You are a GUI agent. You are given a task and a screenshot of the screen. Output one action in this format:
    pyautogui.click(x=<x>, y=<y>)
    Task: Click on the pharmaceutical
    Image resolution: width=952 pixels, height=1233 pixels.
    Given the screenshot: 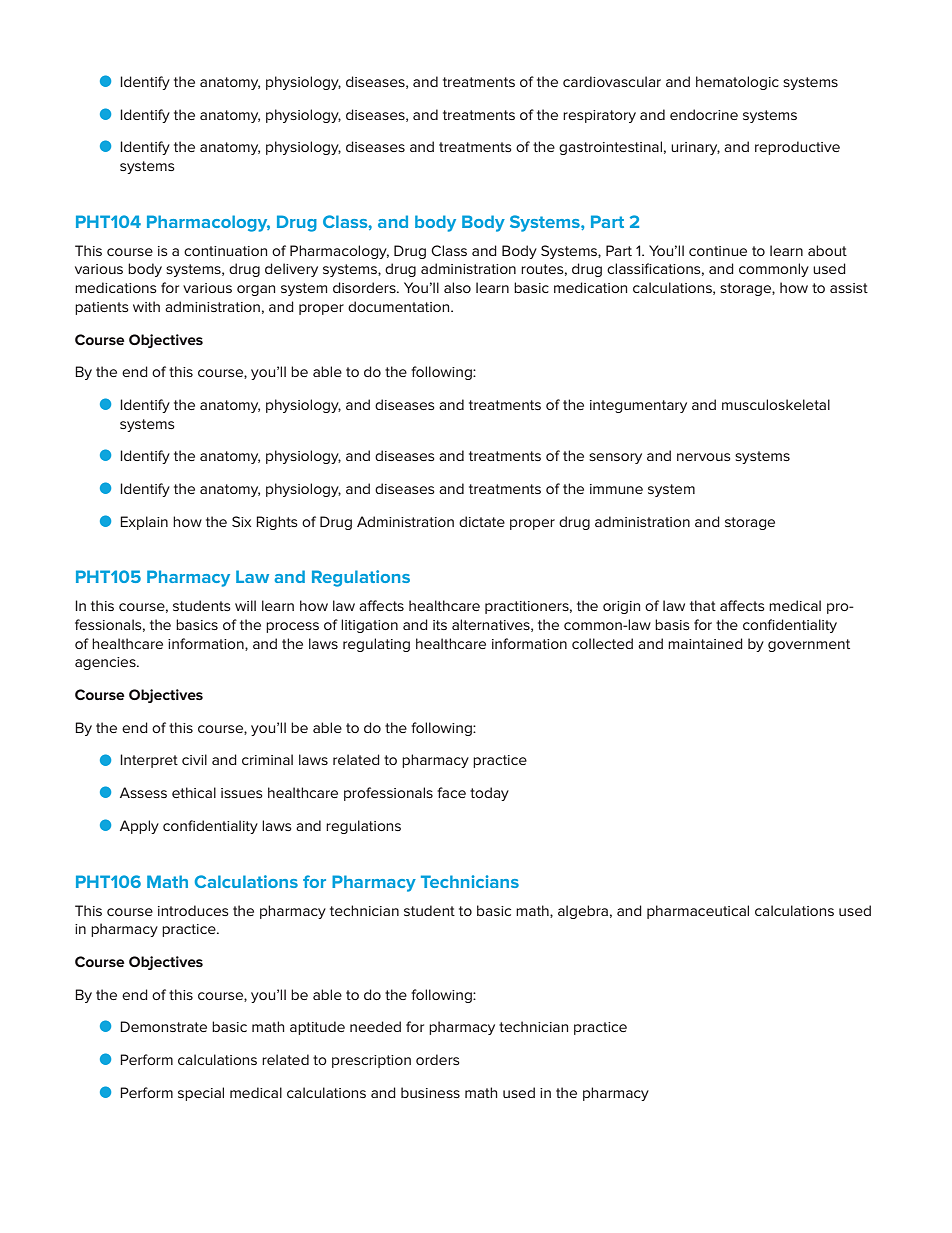 What is the action you would take?
    pyautogui.click(x=698, y=912)
